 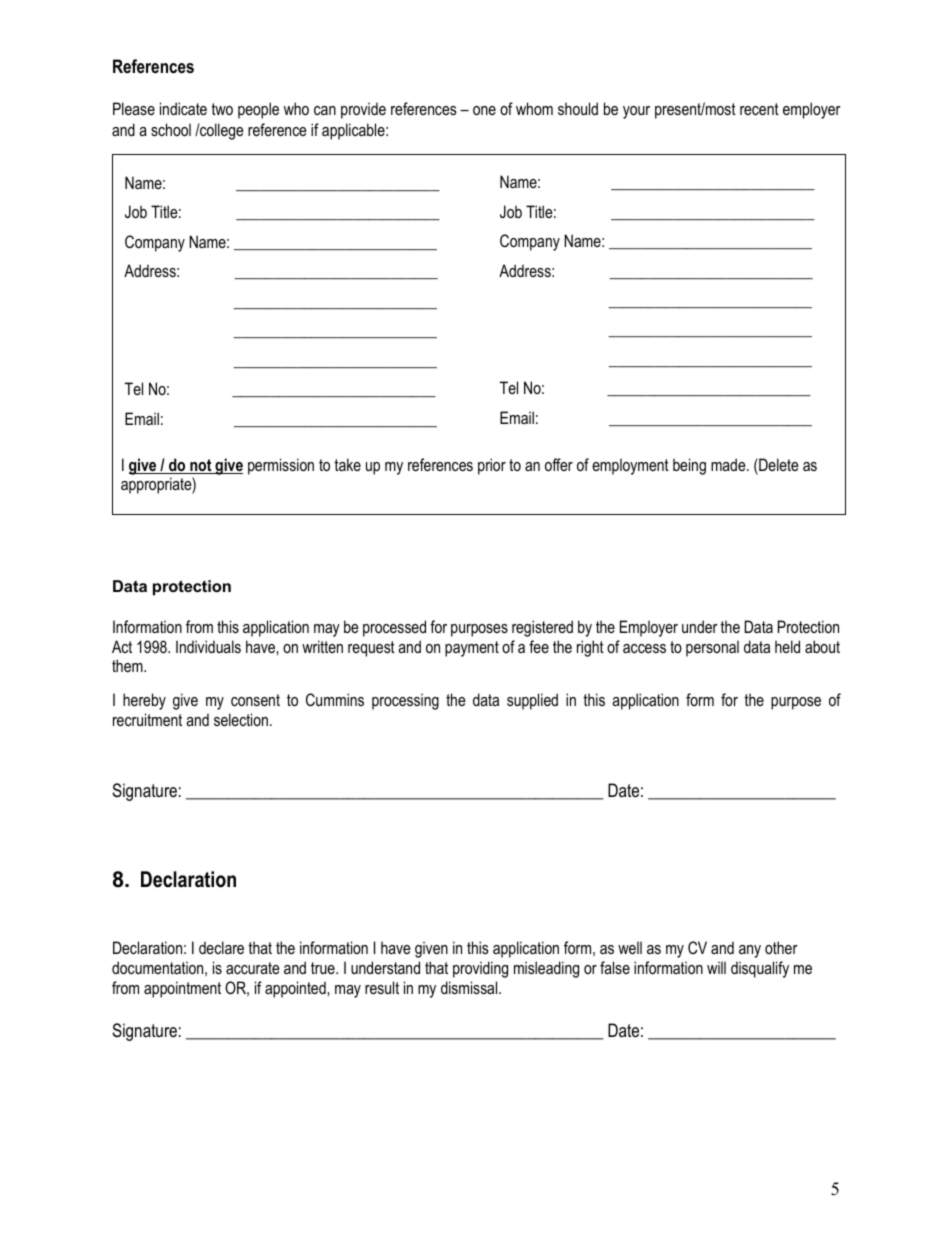 I want to click on prior, so click(x=492, y=466).
